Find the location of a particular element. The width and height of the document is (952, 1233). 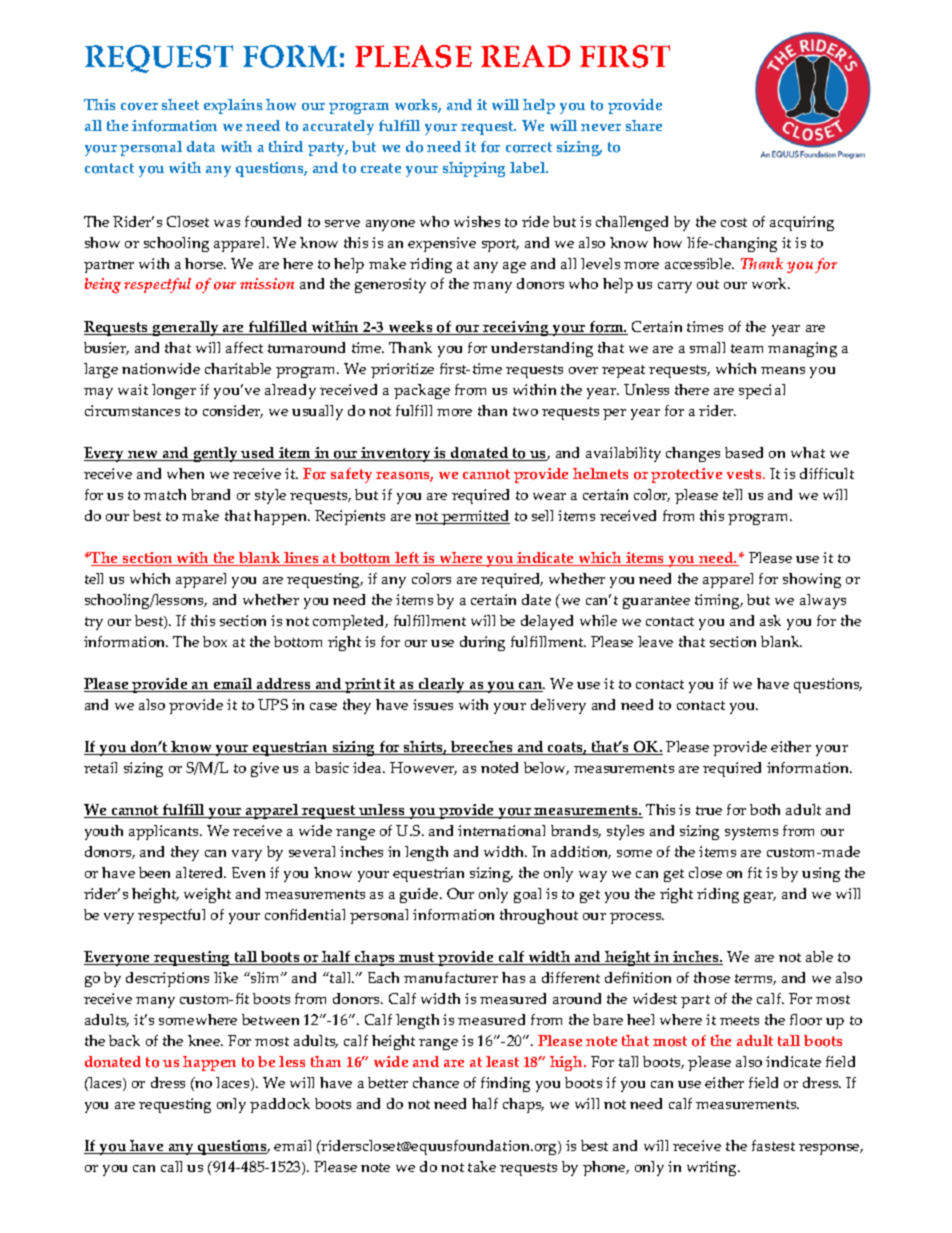

shipping is located at coordinates (474, 169).
